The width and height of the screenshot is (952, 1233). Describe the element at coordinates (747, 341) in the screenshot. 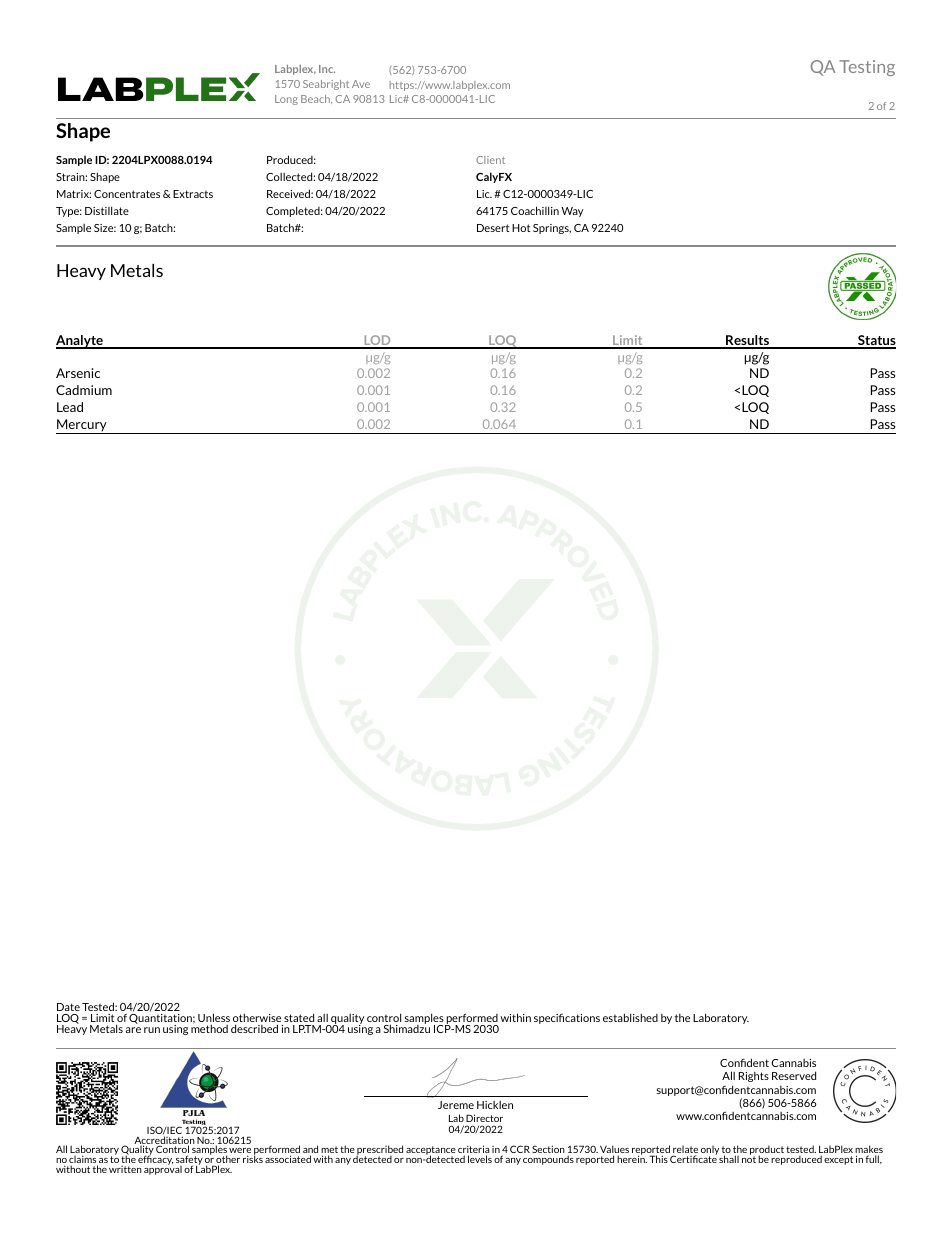

I see `Results` at that location.
